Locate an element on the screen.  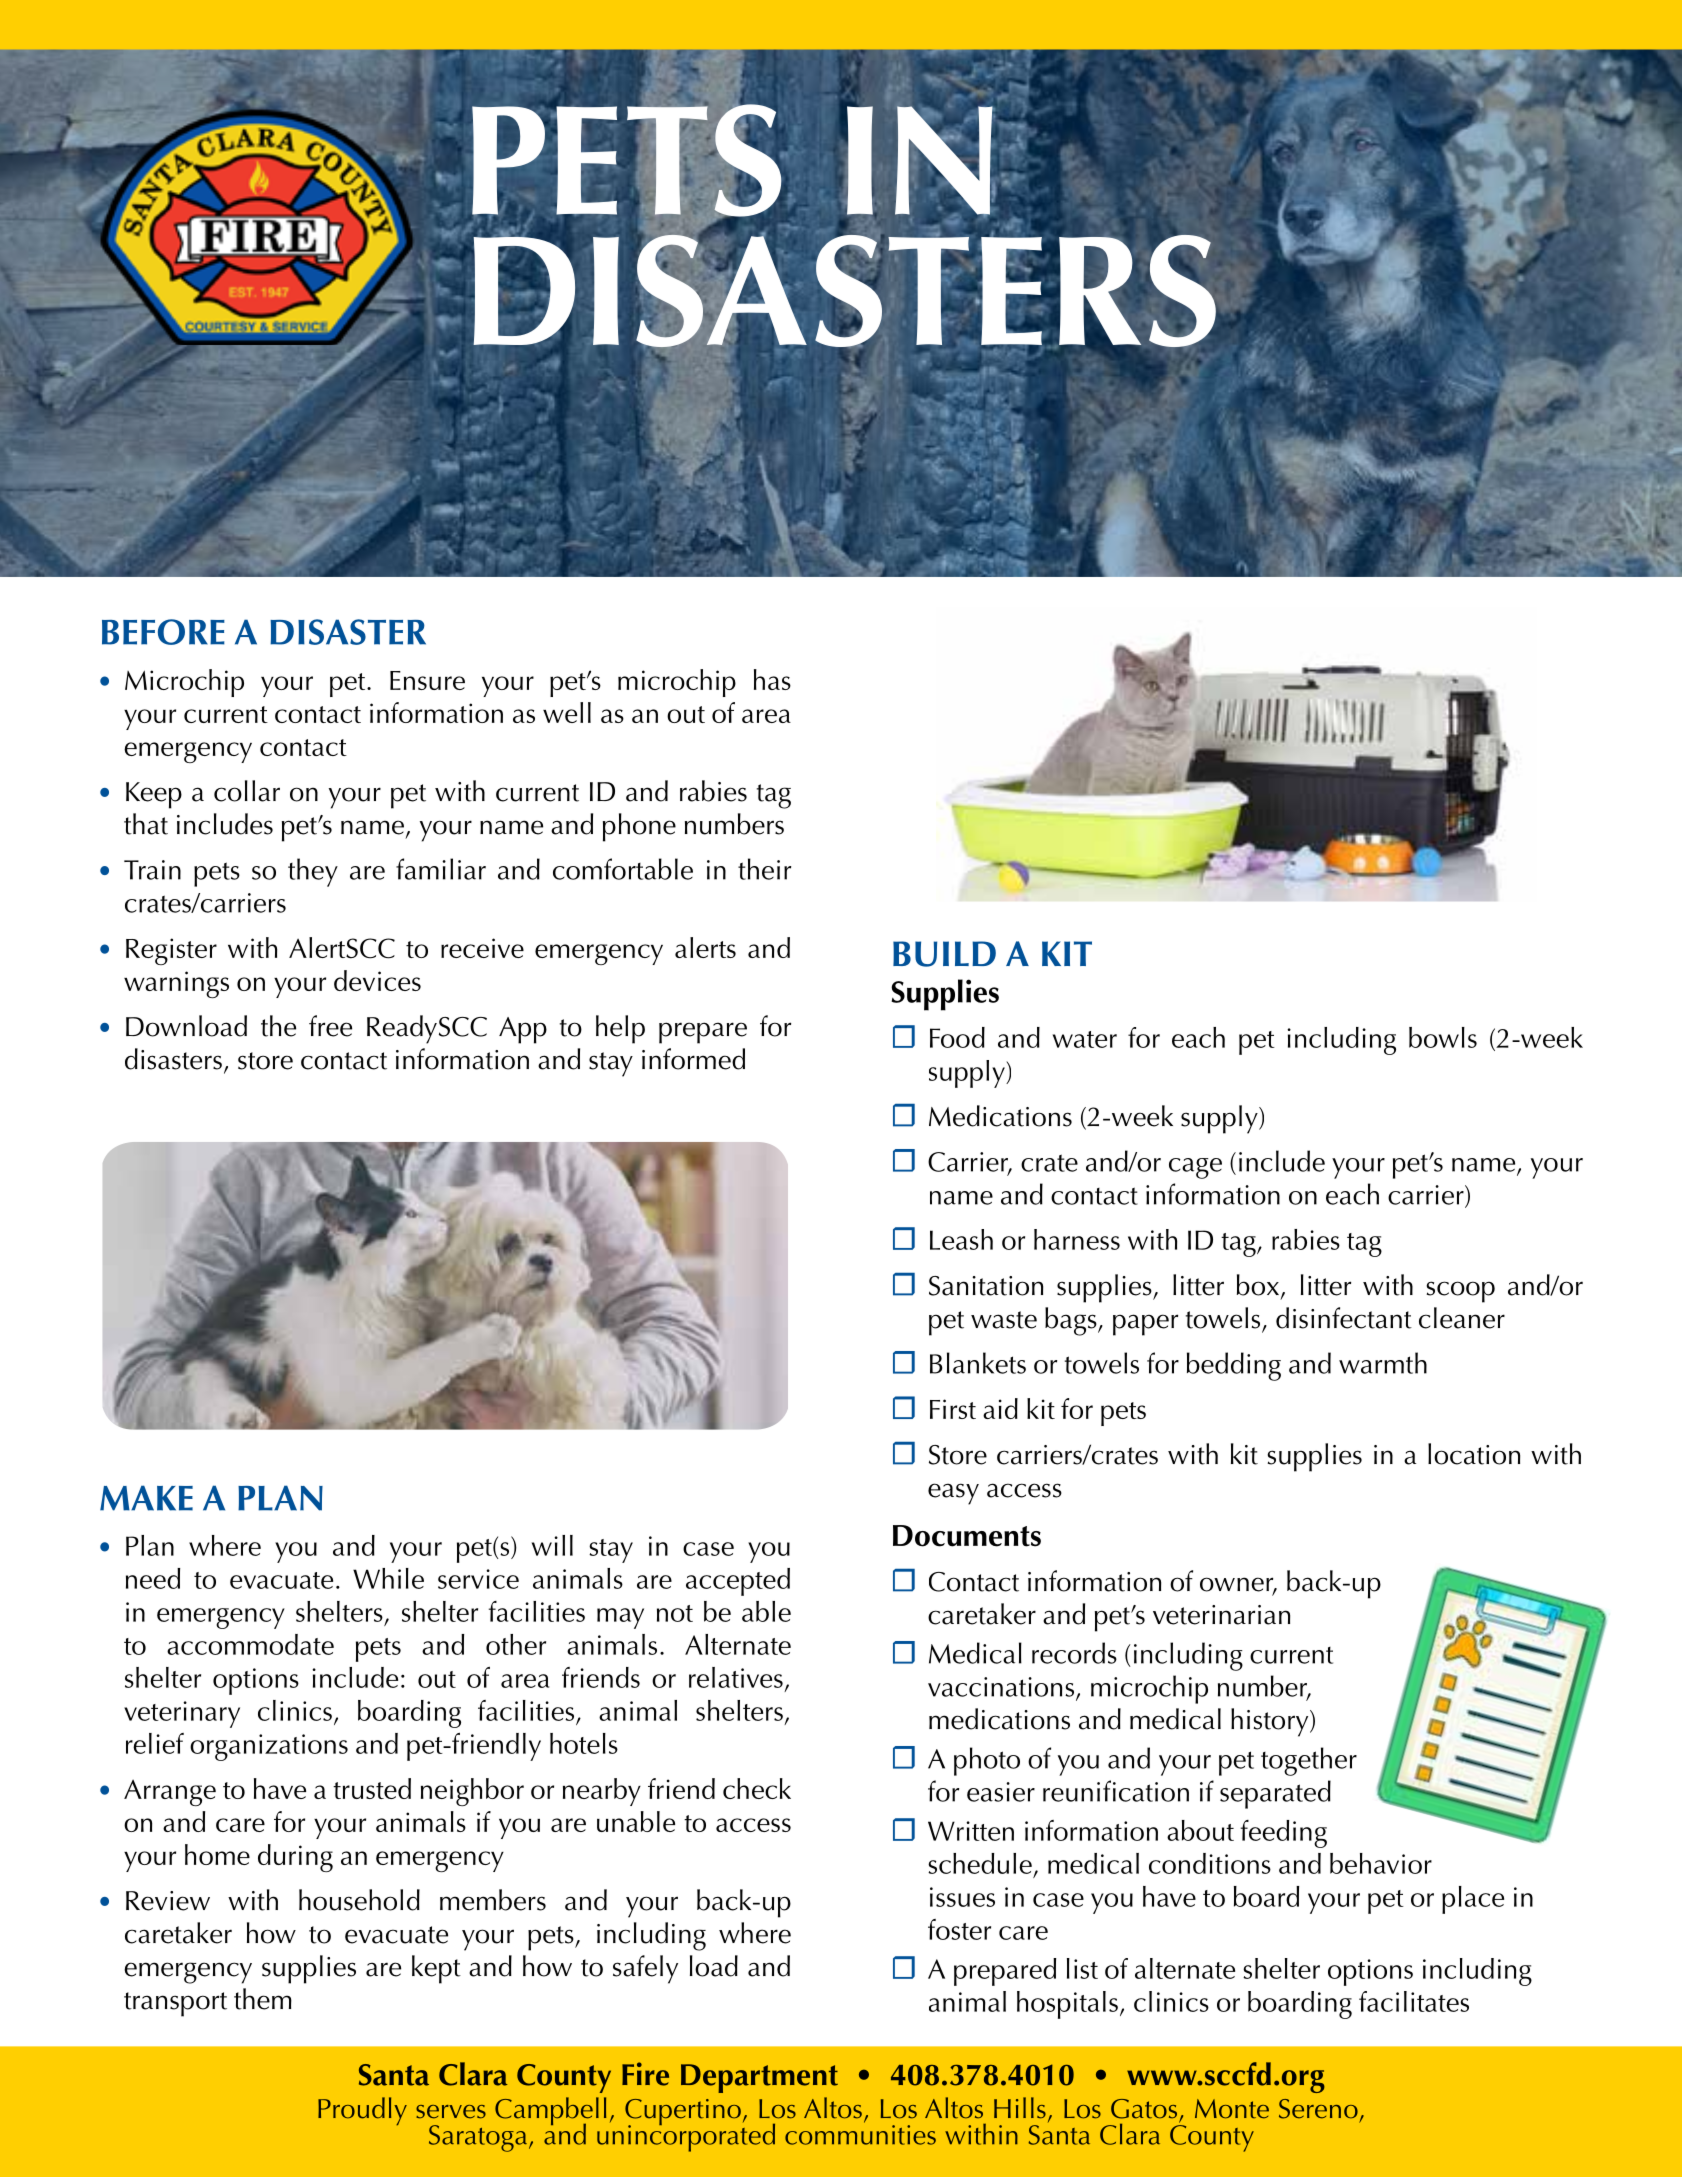
has is located at coordinates (772, 679).
